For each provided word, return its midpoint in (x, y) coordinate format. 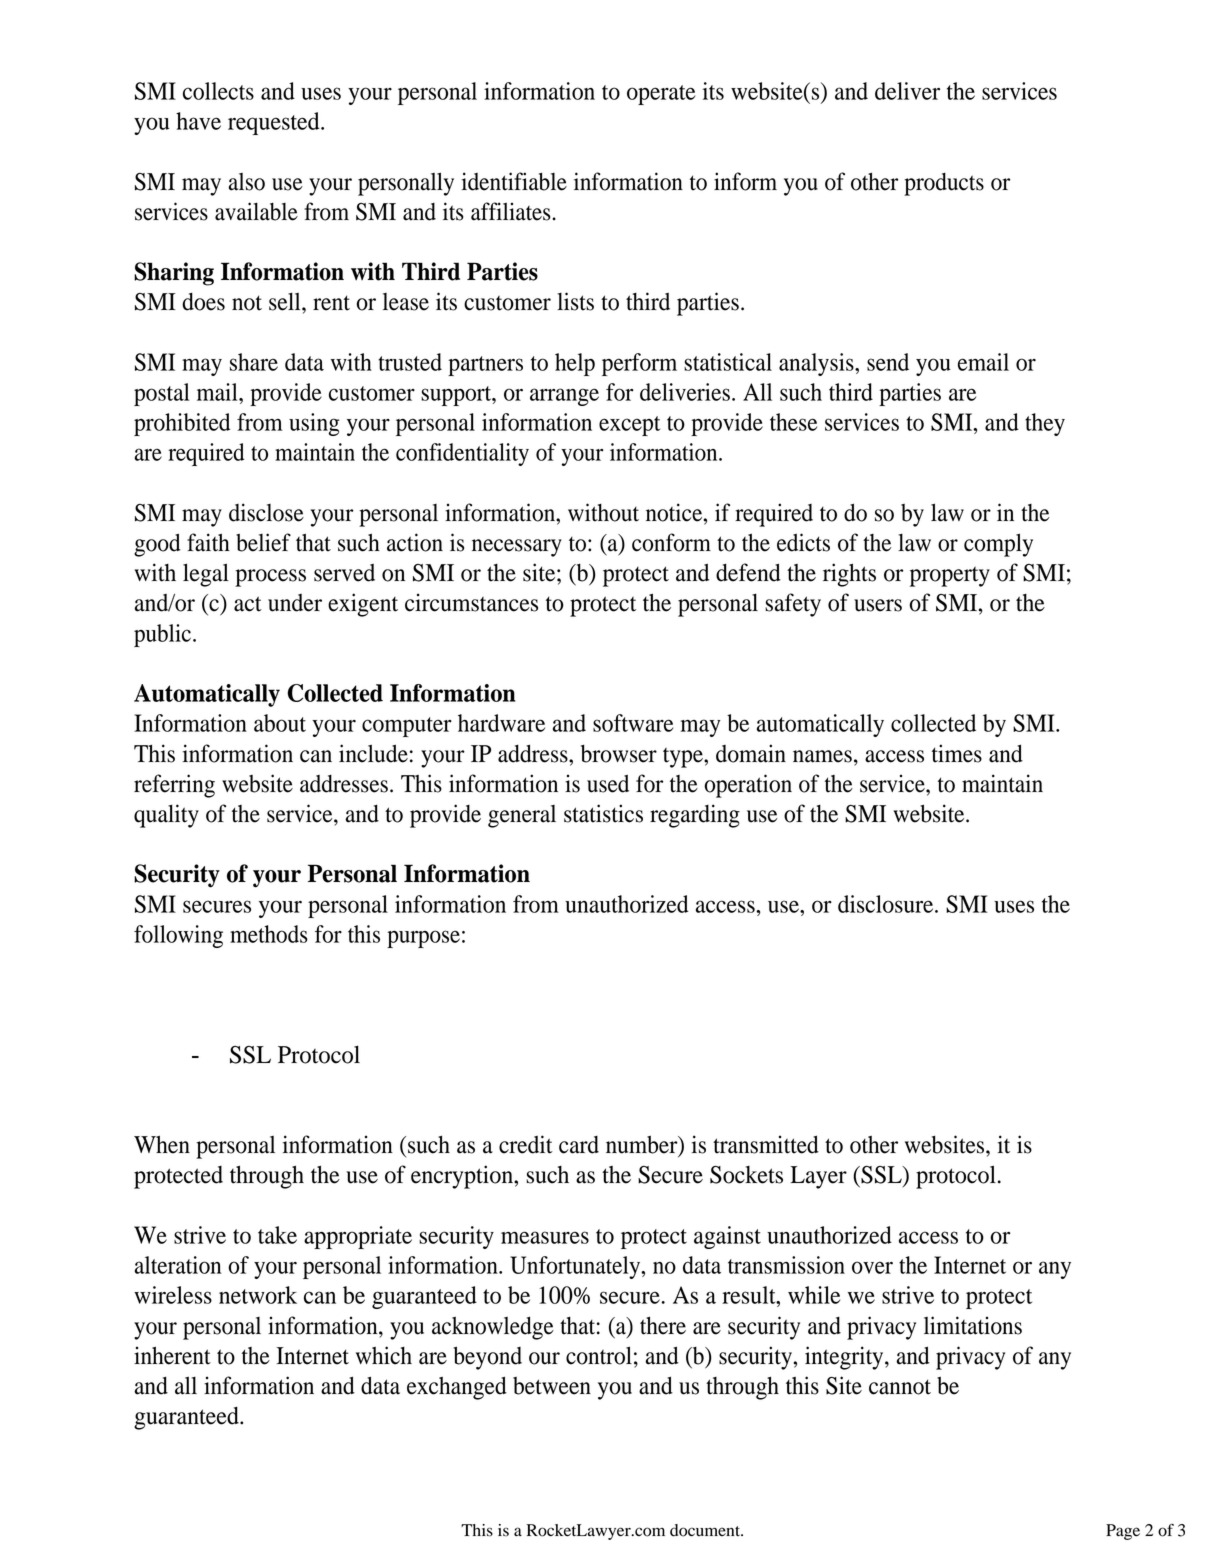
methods (269, 934)
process (270, 578)
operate (661, 95)
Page (1123, 1532)
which (384, 1355)
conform (671, 542)
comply (998, 545)
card (579, 1145)
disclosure (887, 904)
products (944, 184)
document (706, 1530)
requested (275, 123)
